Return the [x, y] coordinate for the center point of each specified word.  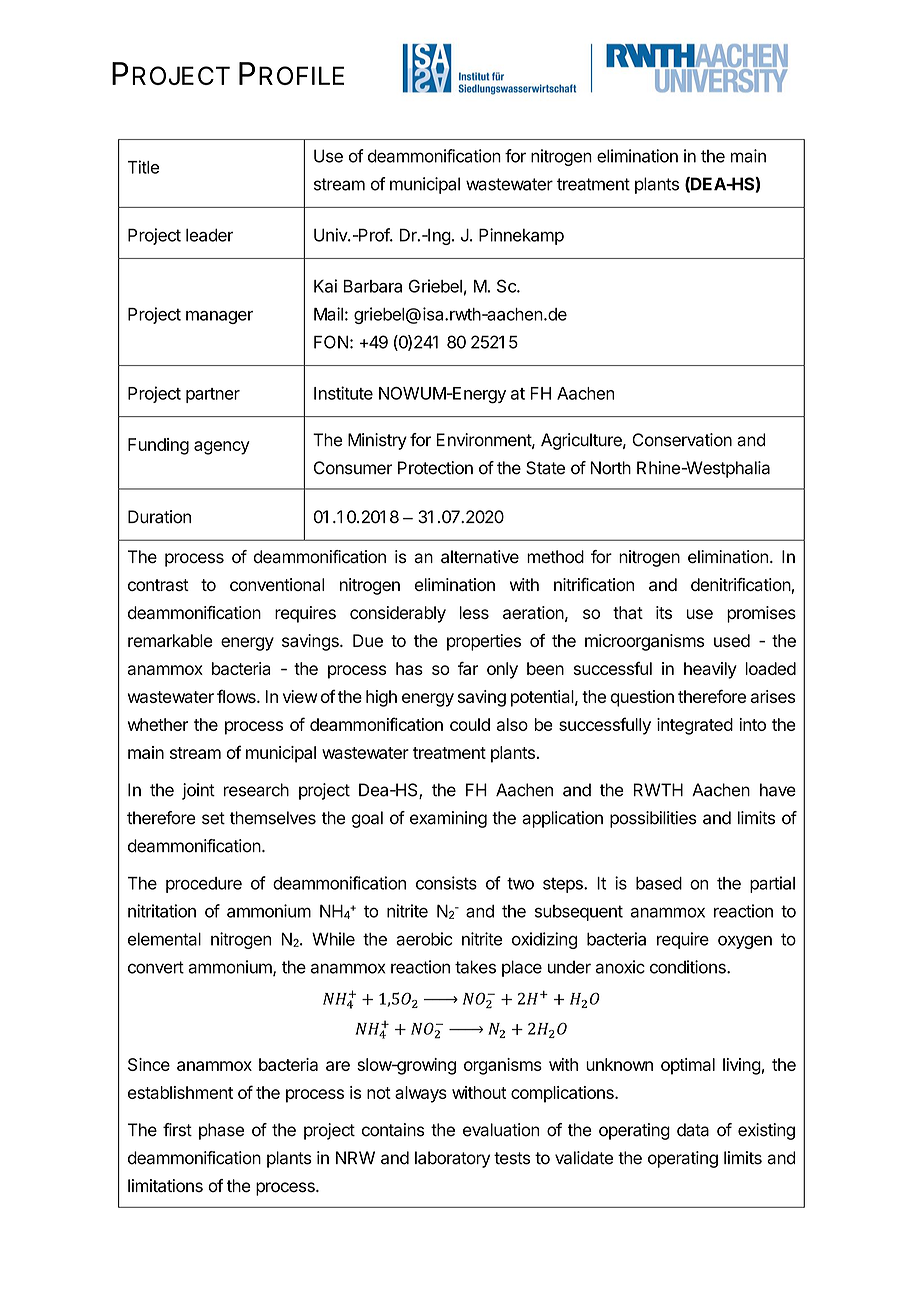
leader [209, 235]
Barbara [372, 286]
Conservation [682, 440]
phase [221, 1131]
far [468, 668]
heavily [710, 670]
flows [237, 696]
